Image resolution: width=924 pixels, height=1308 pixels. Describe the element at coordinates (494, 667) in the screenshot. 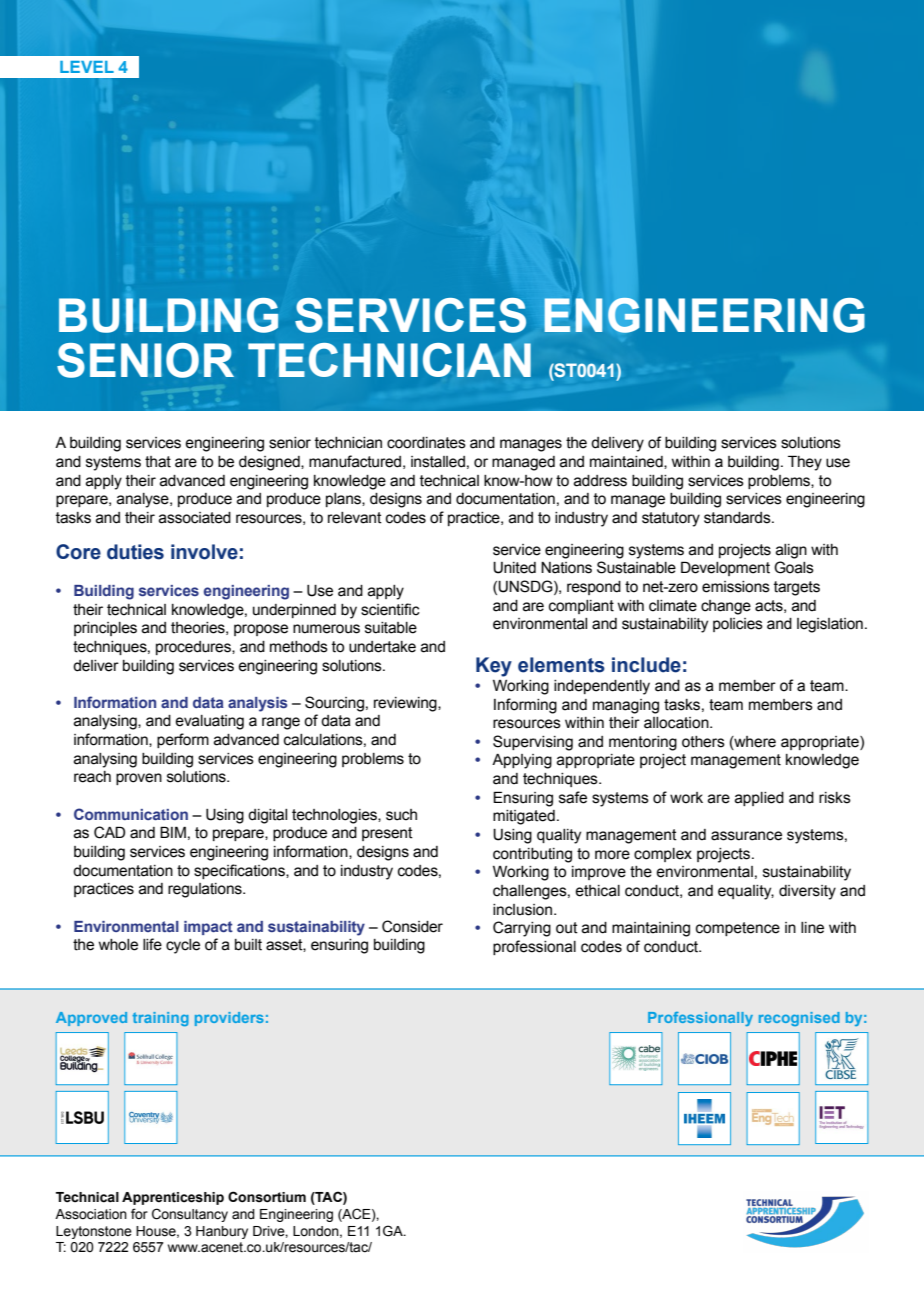

I see `Key` at that location.
